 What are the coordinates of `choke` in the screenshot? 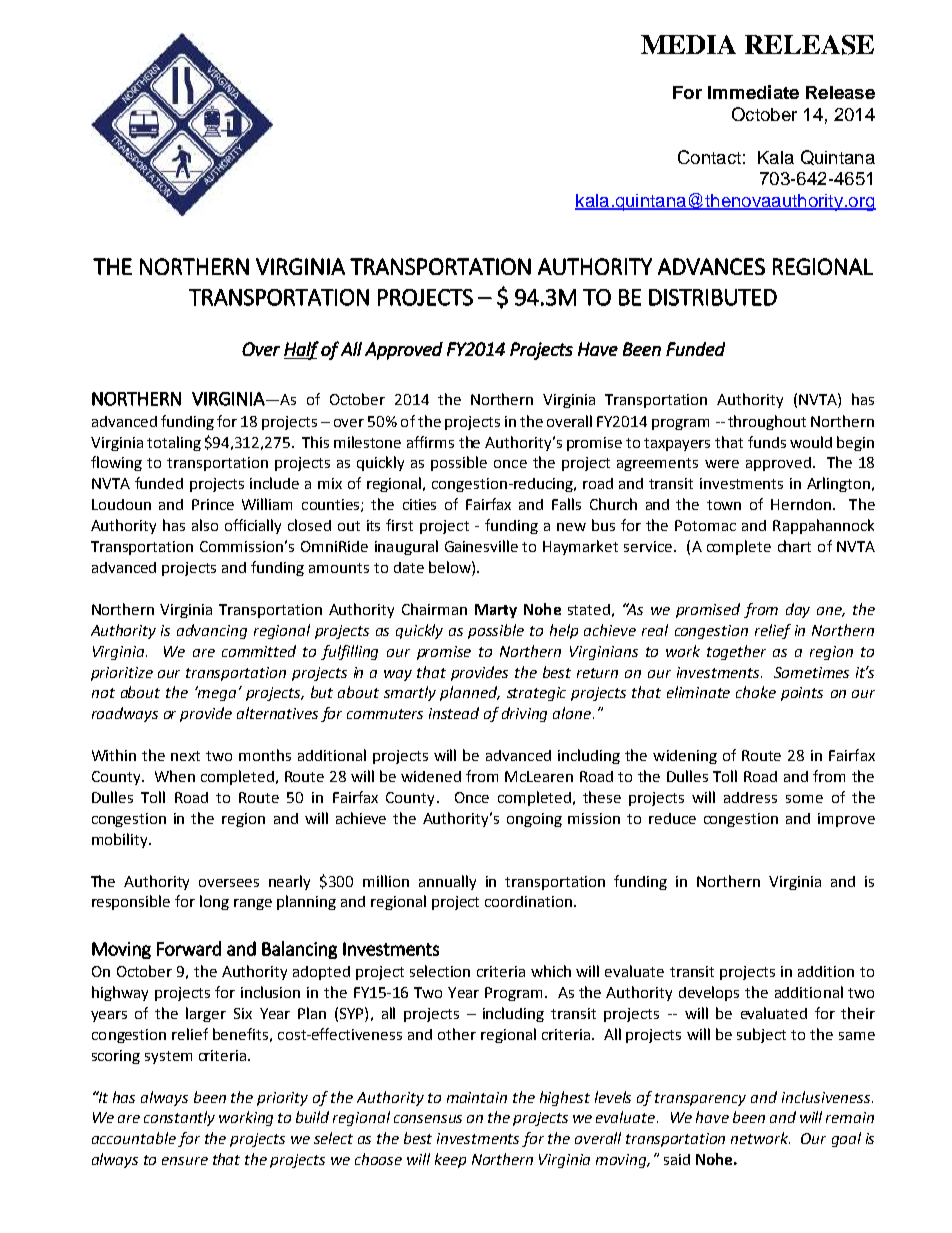 It's located at (756, 692).
